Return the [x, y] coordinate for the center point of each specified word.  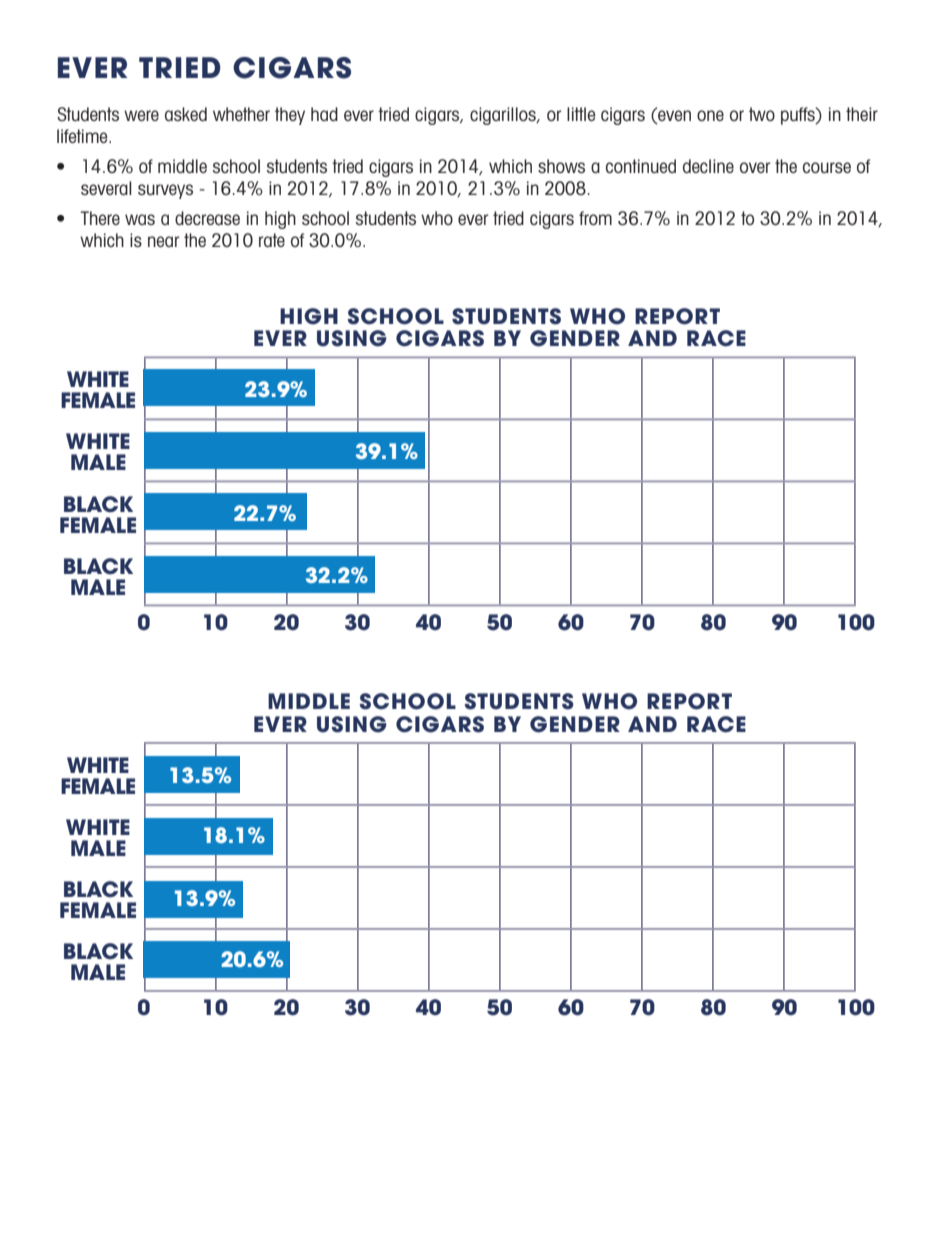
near [164, 241]
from [595, 218]
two [762, 114]
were [141, 115]
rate [272, 240]
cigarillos [504, 116]
